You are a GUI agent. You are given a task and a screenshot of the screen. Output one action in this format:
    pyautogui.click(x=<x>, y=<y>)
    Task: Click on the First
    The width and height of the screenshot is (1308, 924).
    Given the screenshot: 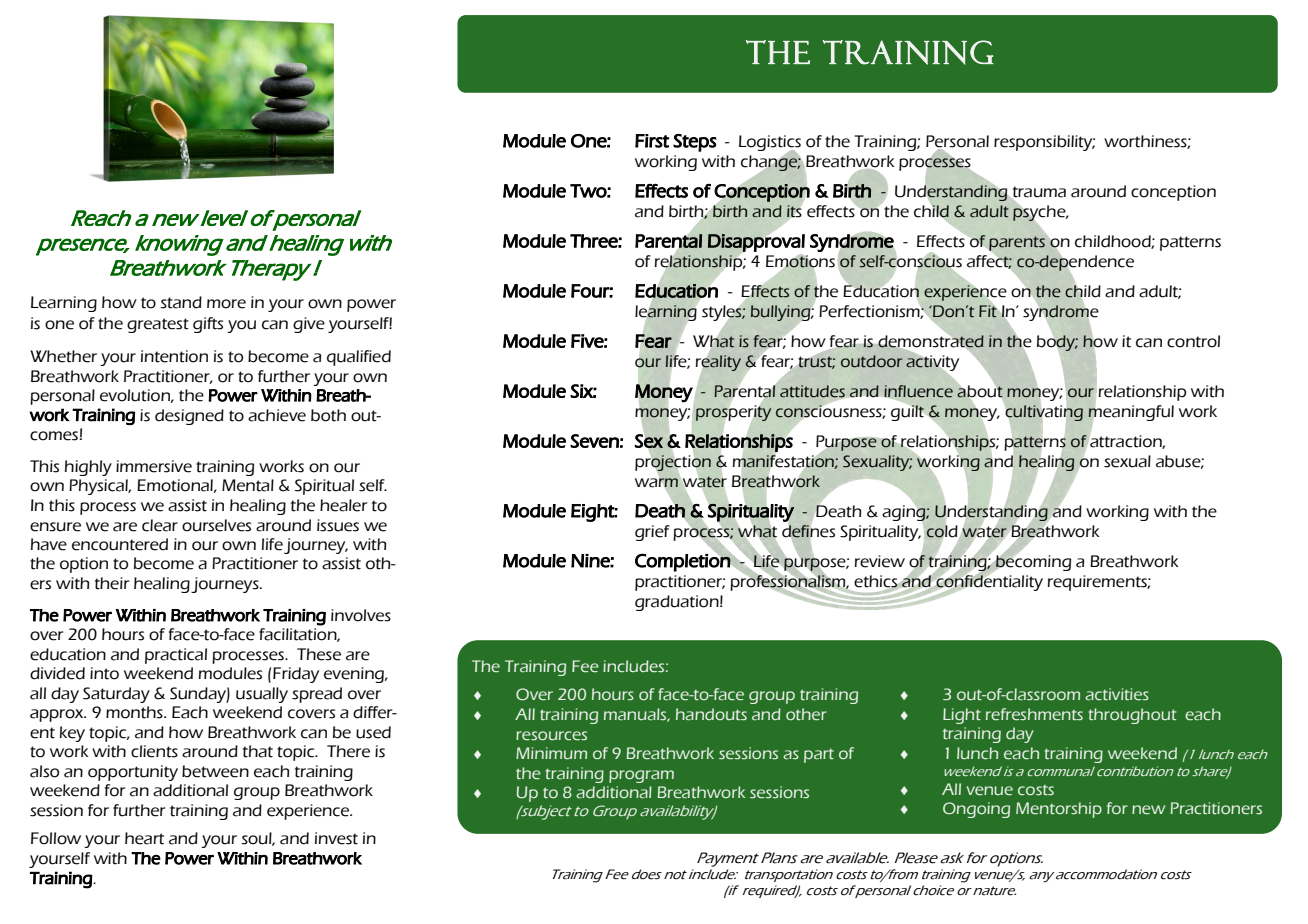 What is the action you would take?
    pyautogui.click(x=652, y=141)
